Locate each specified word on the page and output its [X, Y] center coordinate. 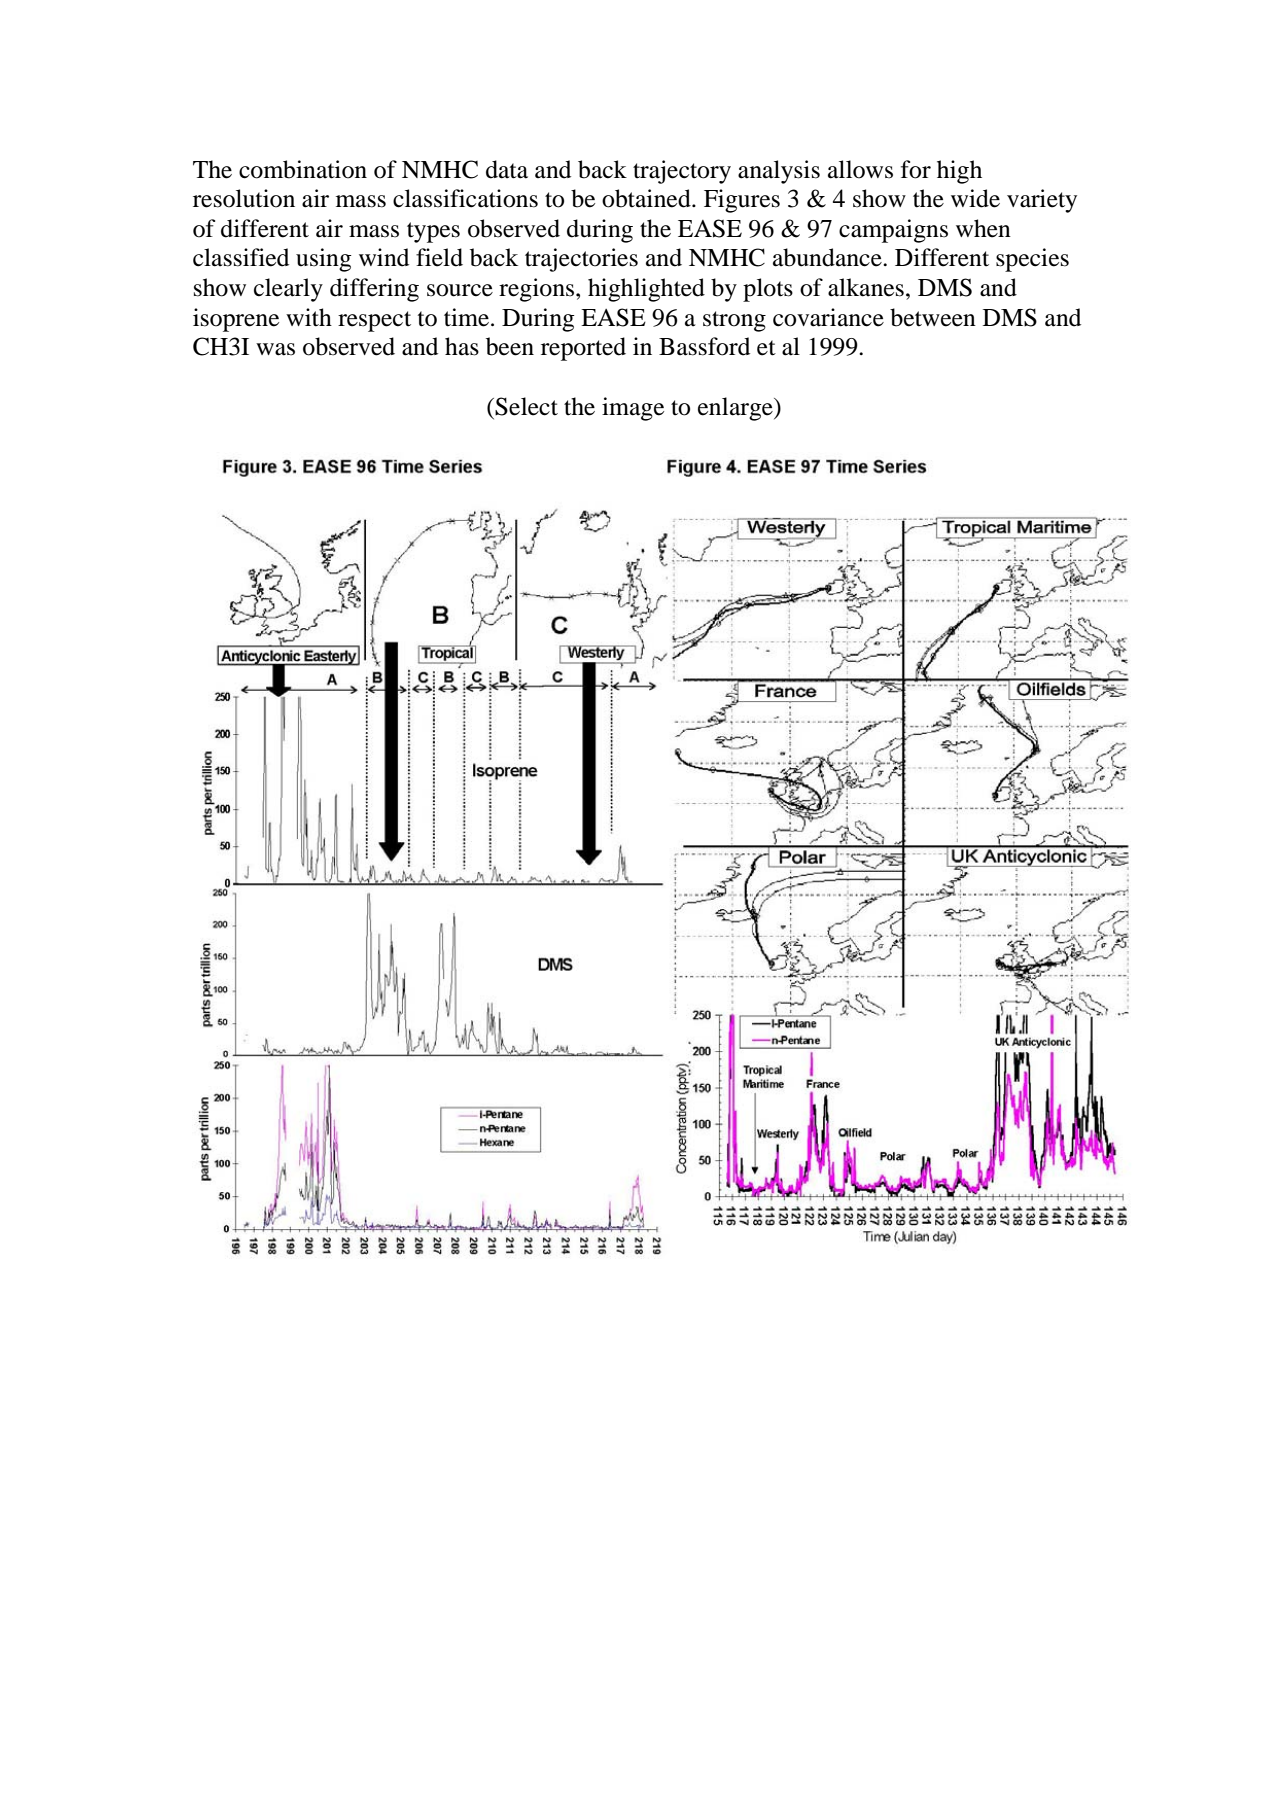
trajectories [581, 260]
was [275, 349]
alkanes [866, 287]
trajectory [682, 172]
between [933, 317]
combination [303, 169]
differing [374, 290]
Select [526, 406]
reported [583, 349]
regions [538, 290]
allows [860, 169]
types [433, 232]
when [983, 228]
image [633, 409]
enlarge [736, 409]
